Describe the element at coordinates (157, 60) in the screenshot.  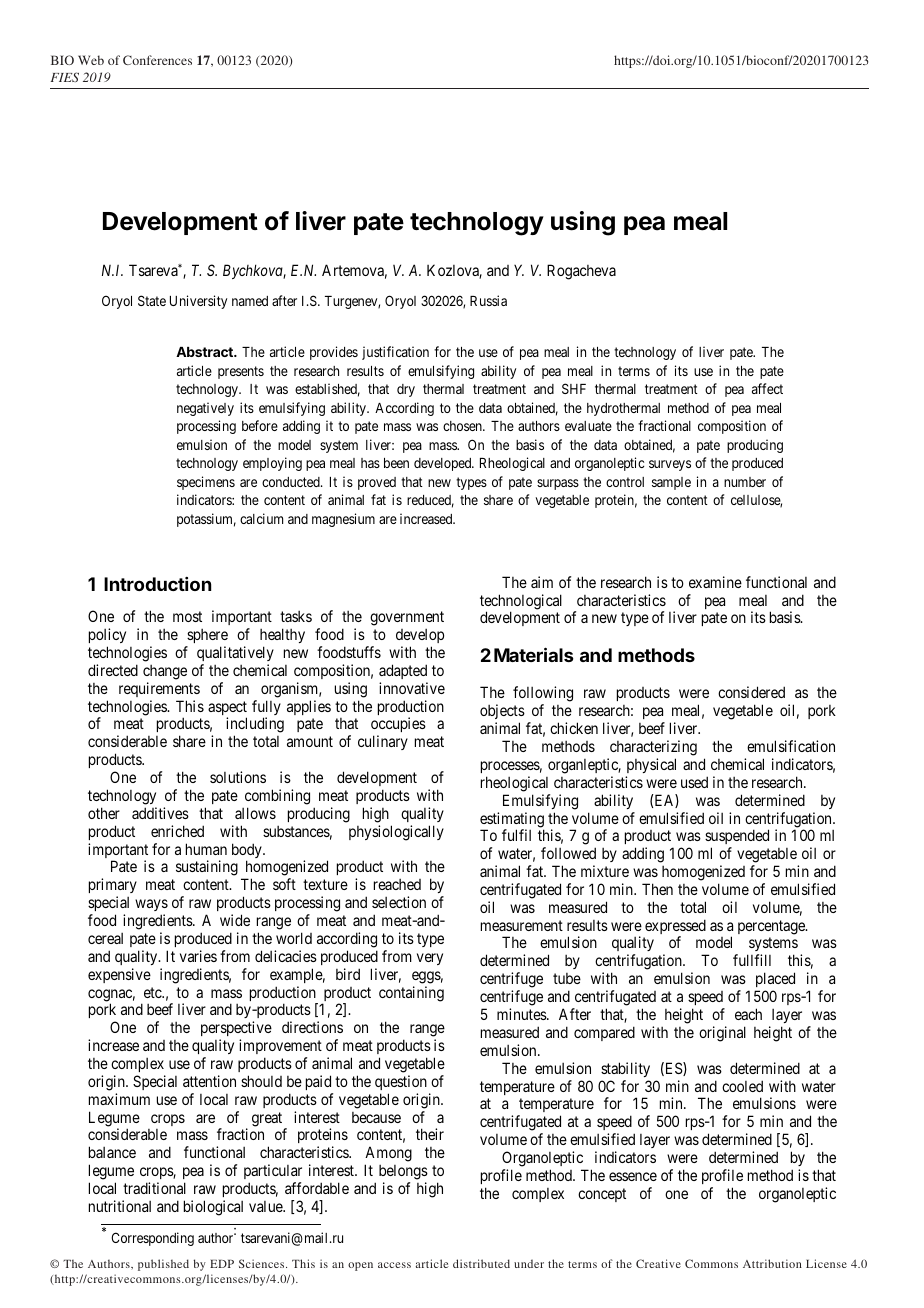
I see `Conferences` at that location.
